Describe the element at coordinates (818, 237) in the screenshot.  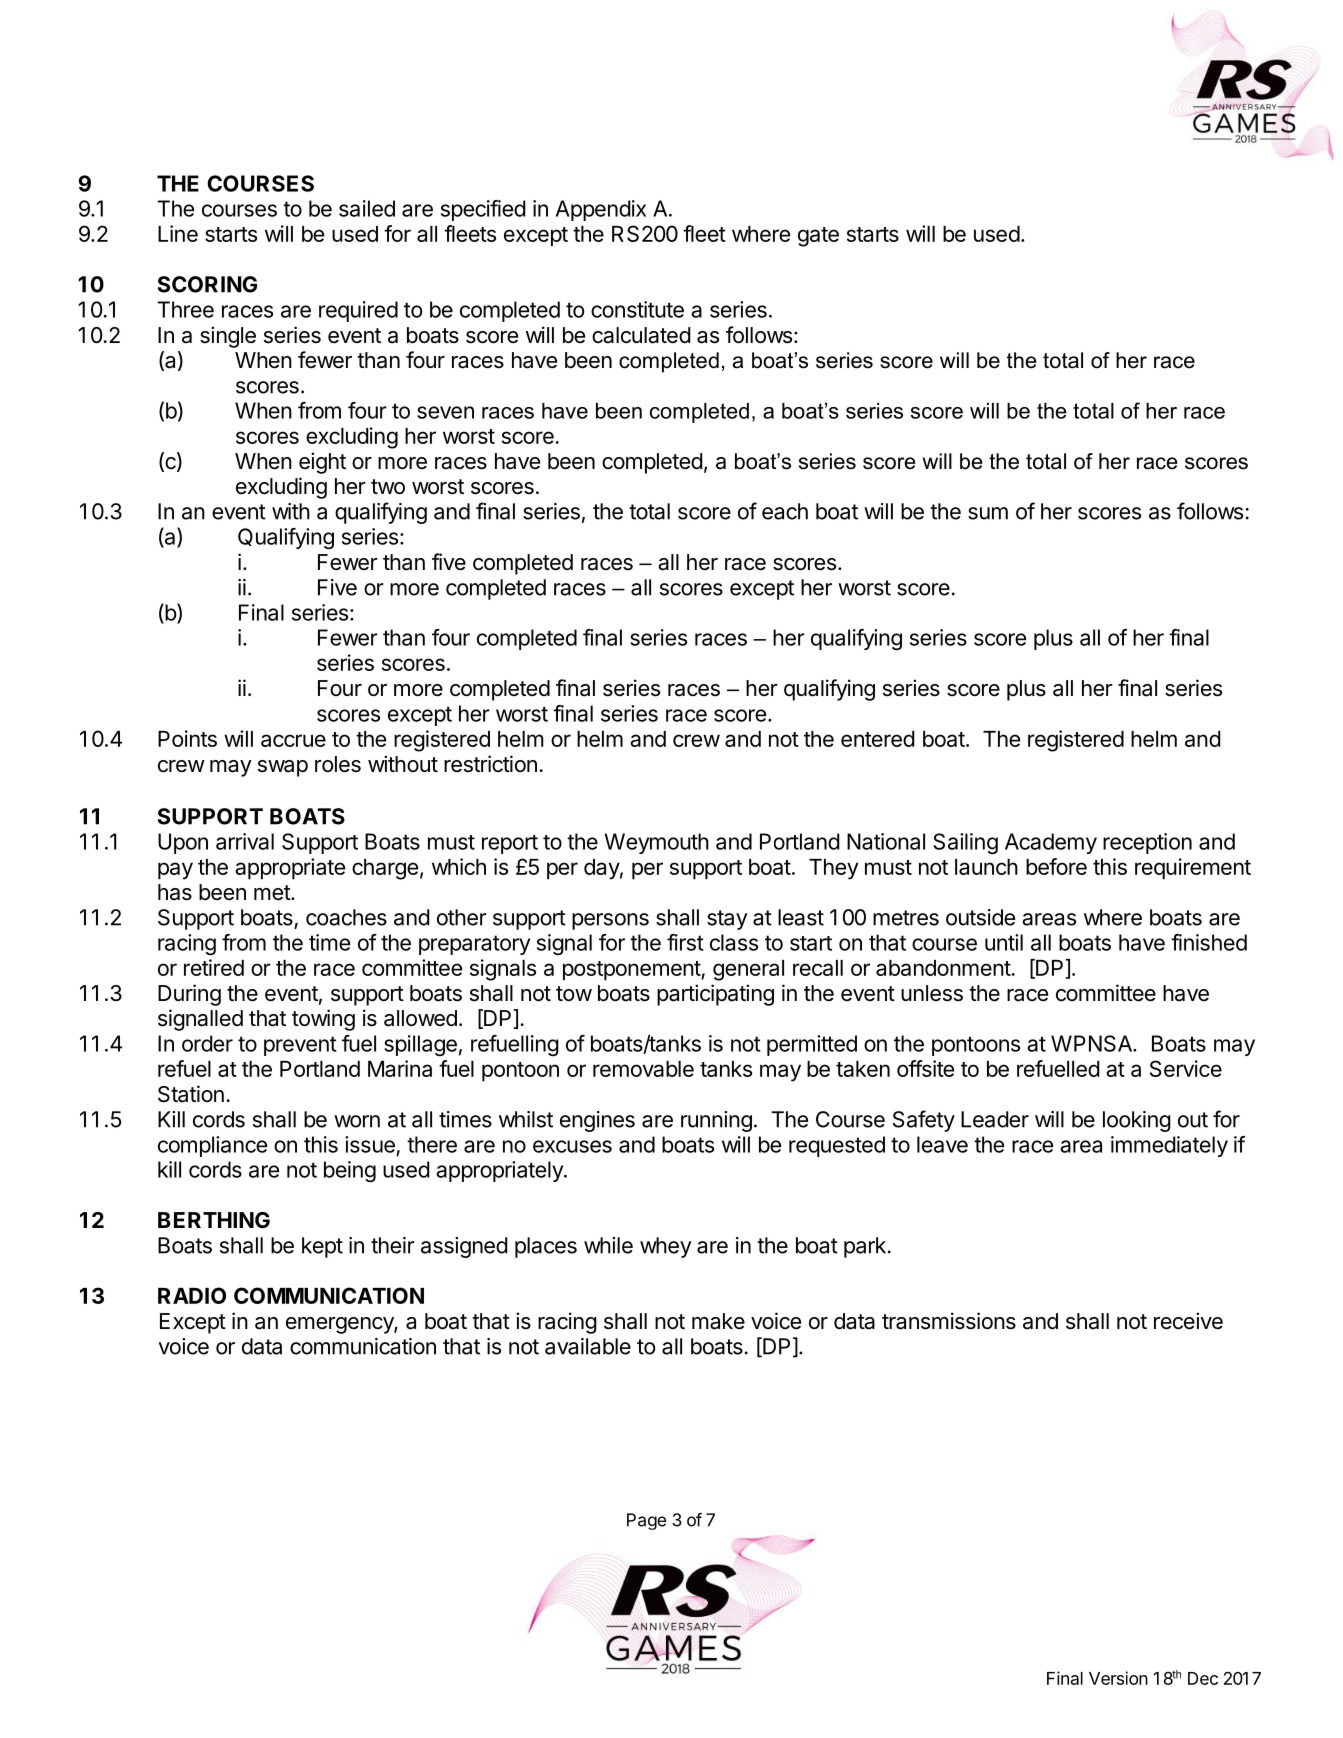
I see `gate` at that location.
